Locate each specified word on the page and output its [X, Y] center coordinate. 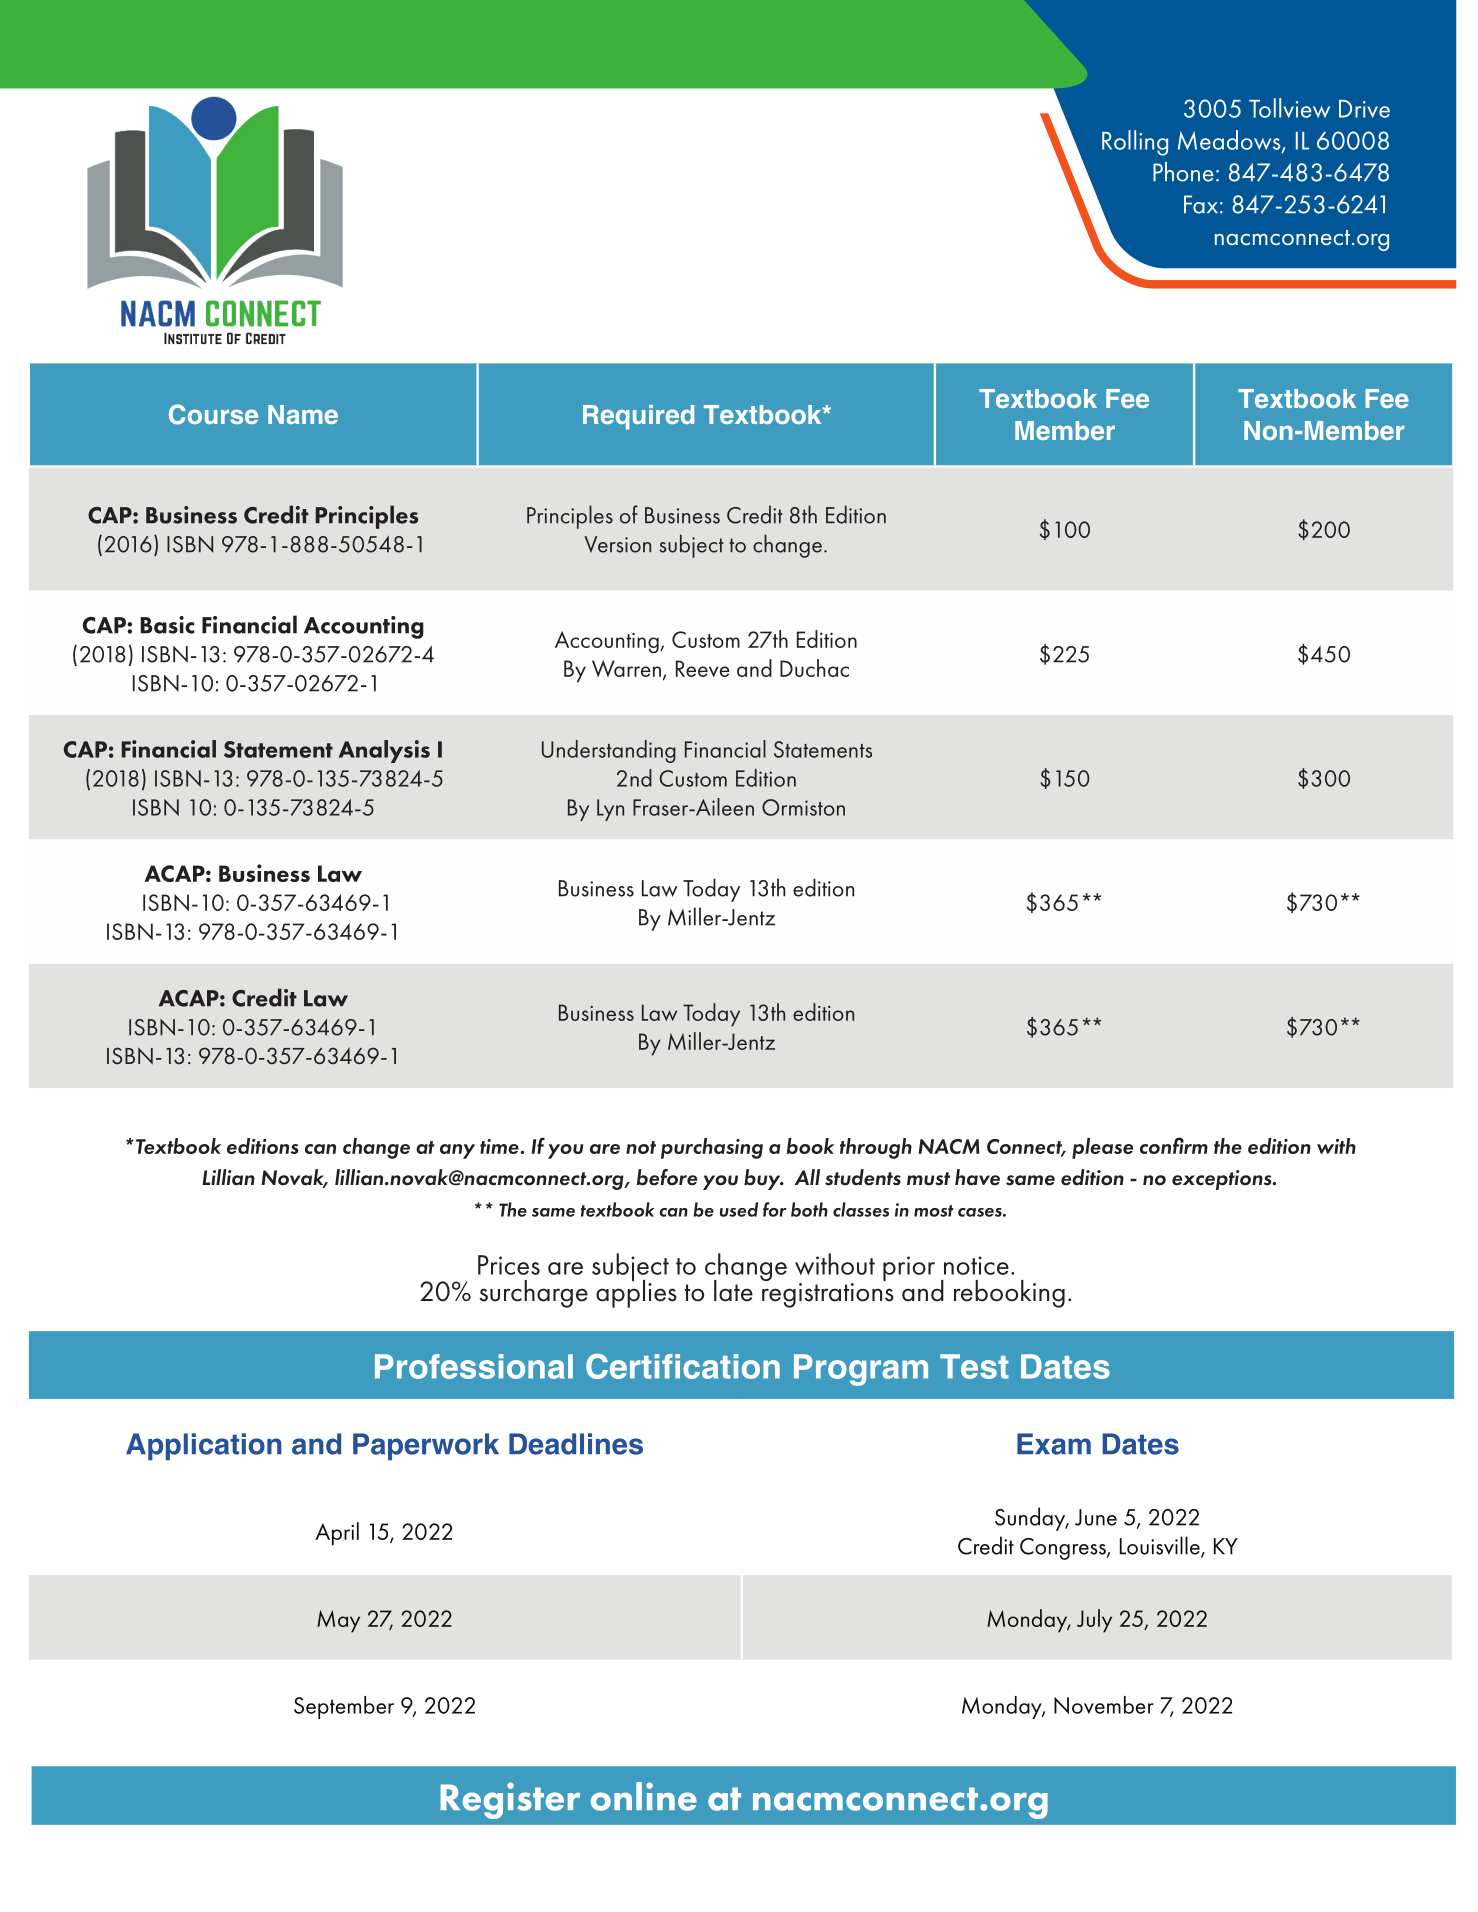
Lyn [610, 810]
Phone [1183, 172]
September [344, 1707]
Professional [474, 1366]
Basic [167, 625]
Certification [683, 1366]
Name [303, 414]
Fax [1201, 204]
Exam [1054, 1444]
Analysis [384, 751]
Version [617, 544]
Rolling [1135, 143]
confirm [1174, 1145]
